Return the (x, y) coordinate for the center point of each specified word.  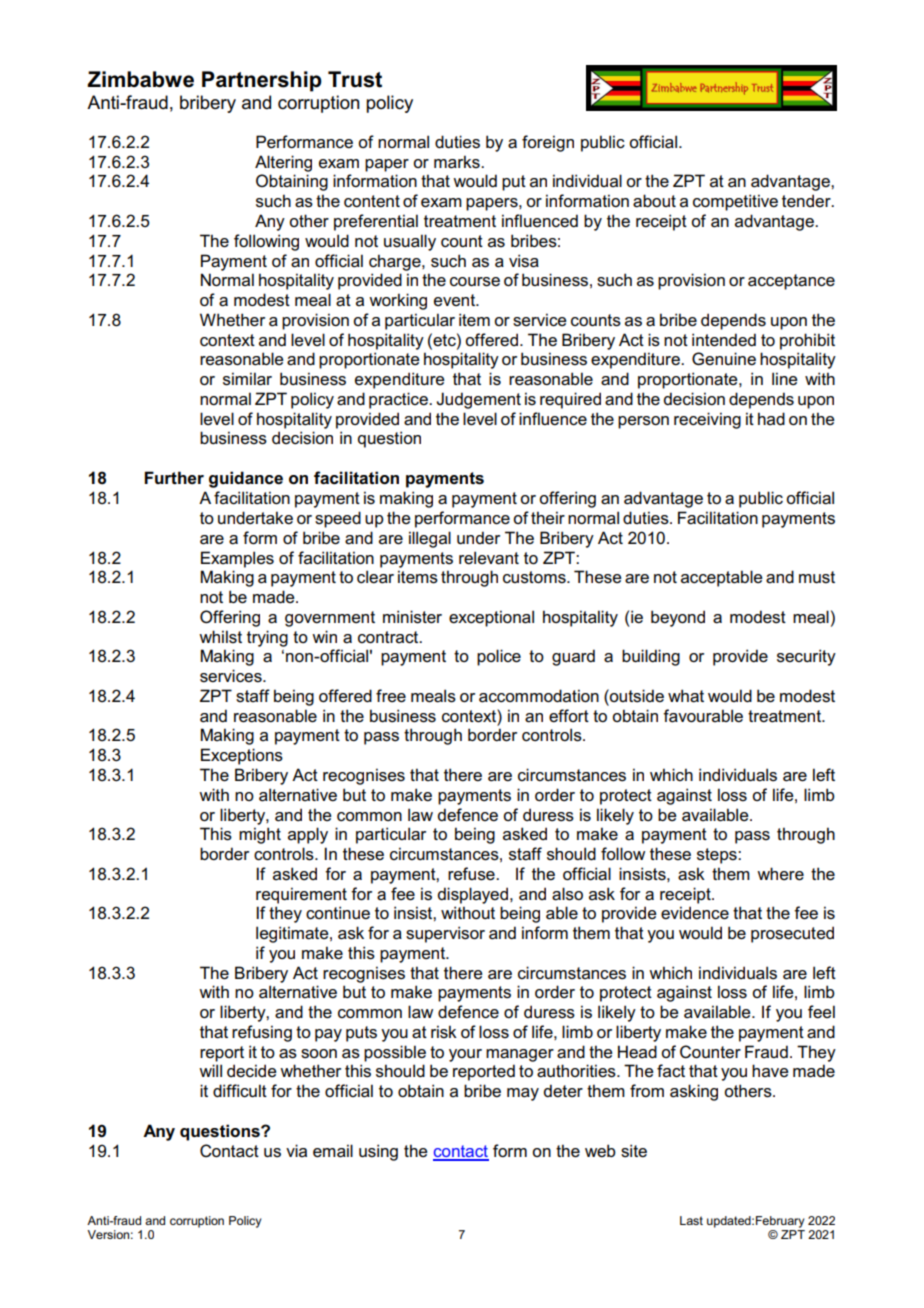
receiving (707, 420)
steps (718, 856)
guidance (246, 479)
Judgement (478, 400)
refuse (472, 874)
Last (691, 1220)
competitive (735, 202)
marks (458, 162)
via (296, 1150)
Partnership (262, 81)
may (523, 1094)
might (260, 835)
